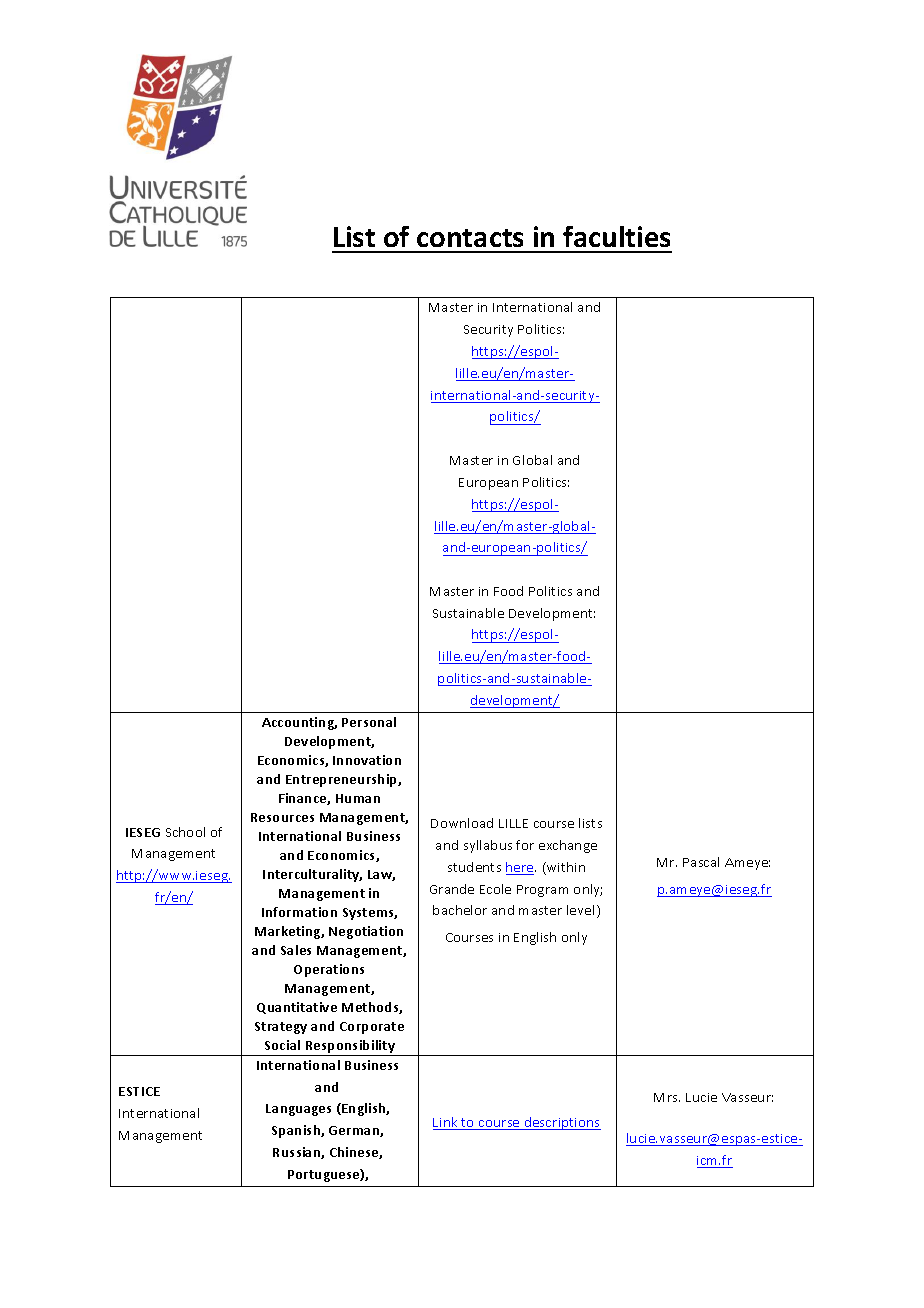 This screenshot has width=924, height=1308. I want to click on Human, so click(358, 798).
